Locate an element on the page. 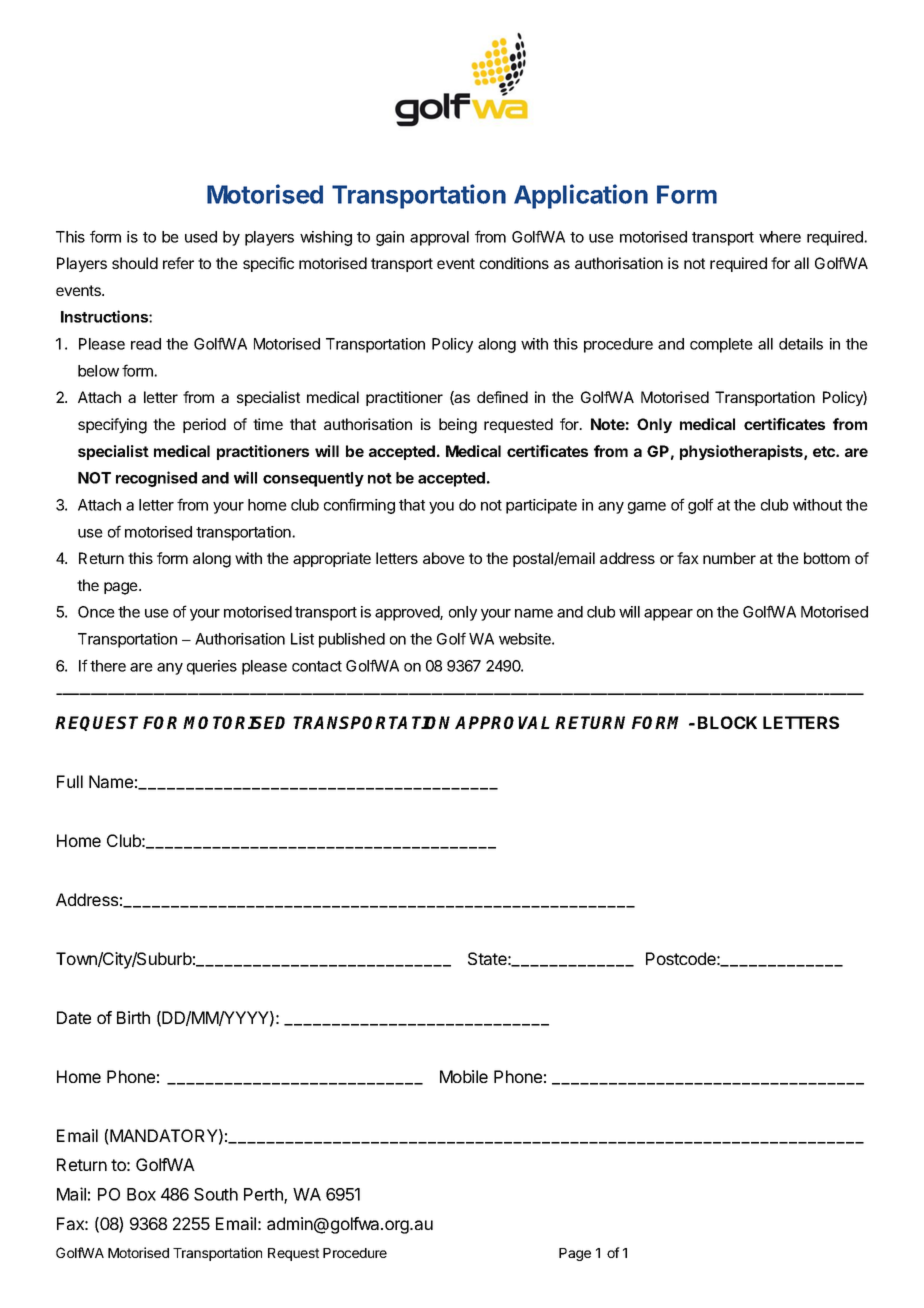 Image resolution: width=924 pixels, height=1308 pixels. Birth is located at coordinates (133, 1017).
